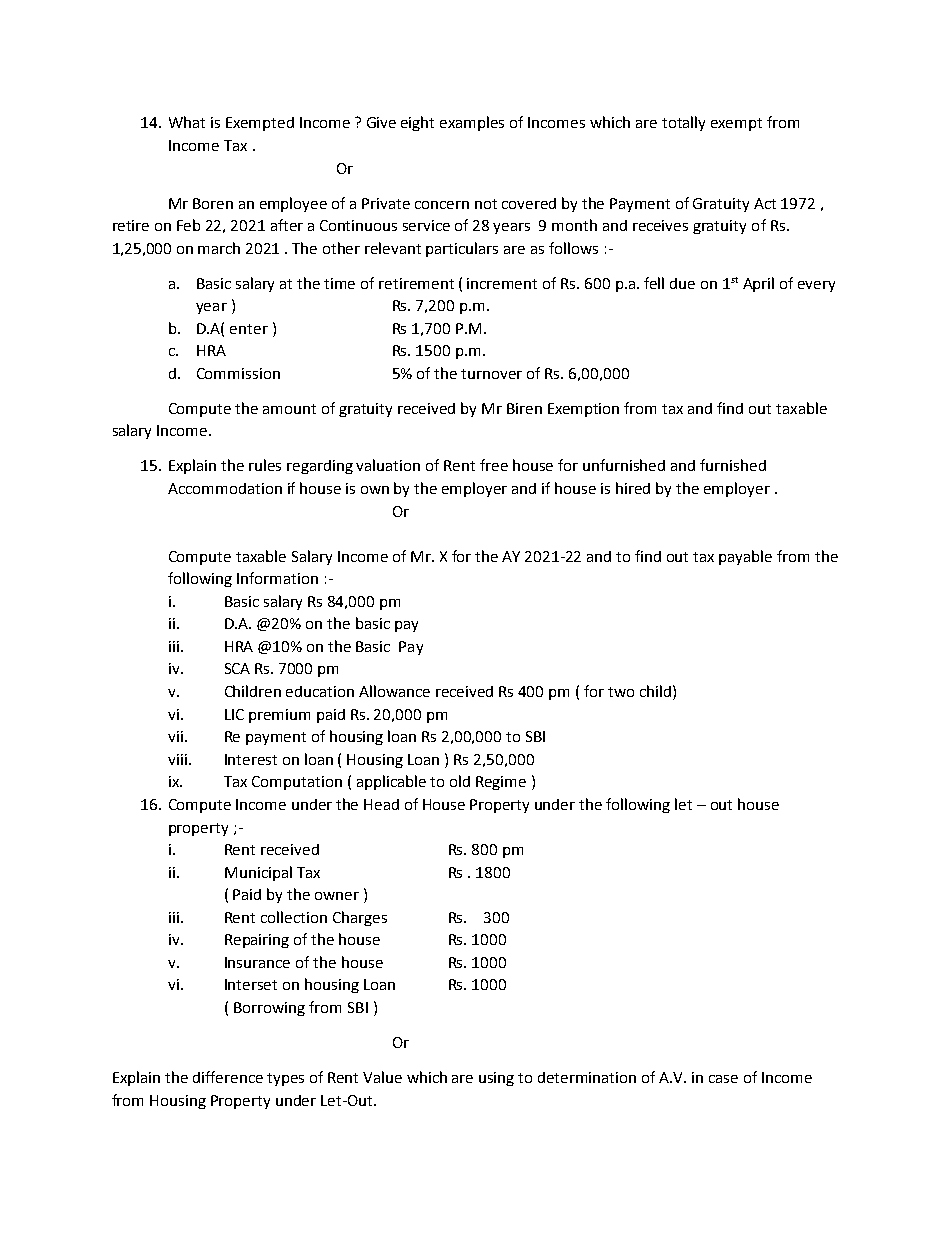 This screenshot has height=1233, width=952. Describe the element at coordinates (723, 1079) in the screenshot. I see `case` at that location.
